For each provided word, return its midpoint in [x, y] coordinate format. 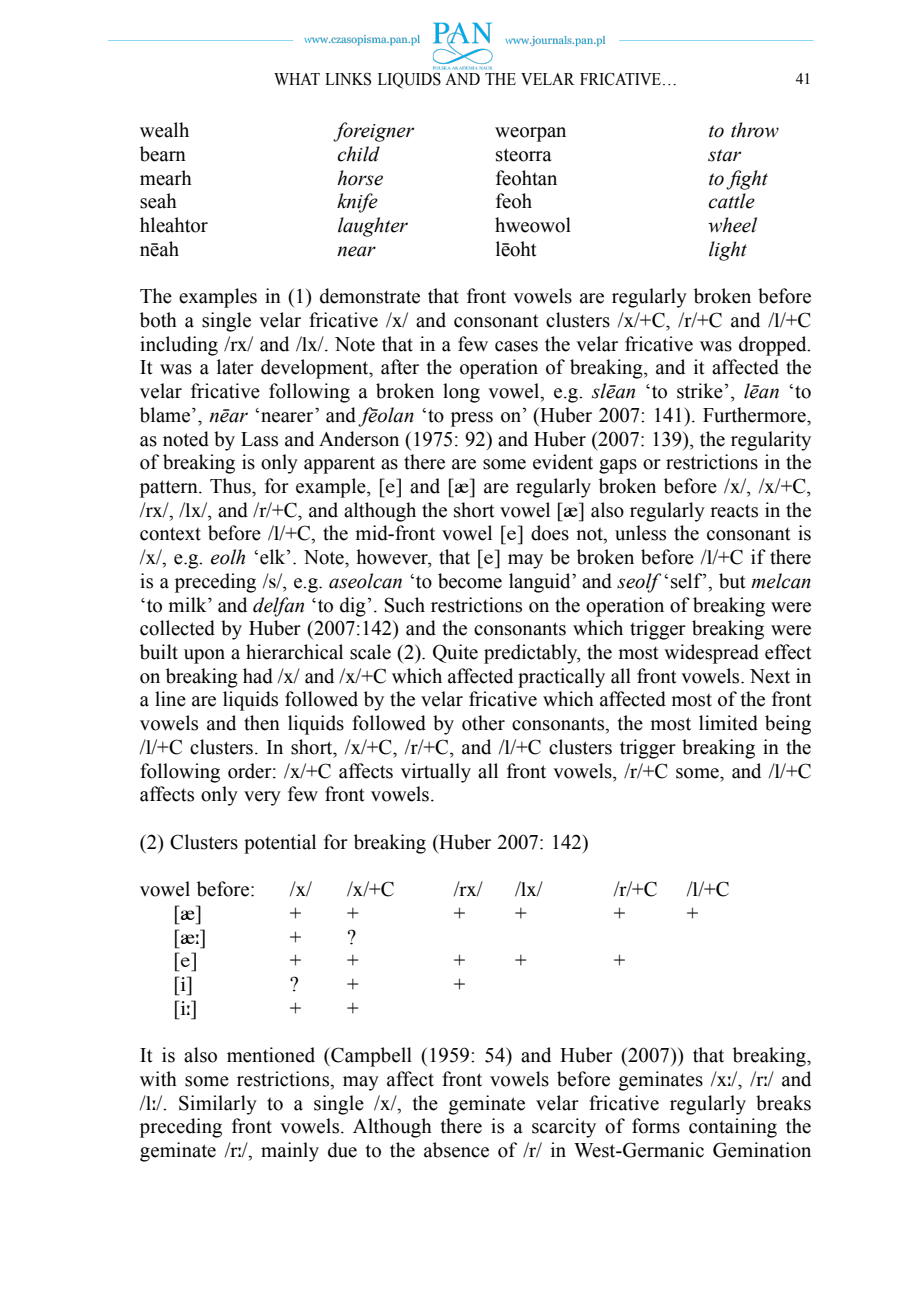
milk [188, 604]
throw [755, 130]
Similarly [218, 1105]
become [470, 581]
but [732, 581]
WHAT [297, 79]
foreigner [373, 132]
